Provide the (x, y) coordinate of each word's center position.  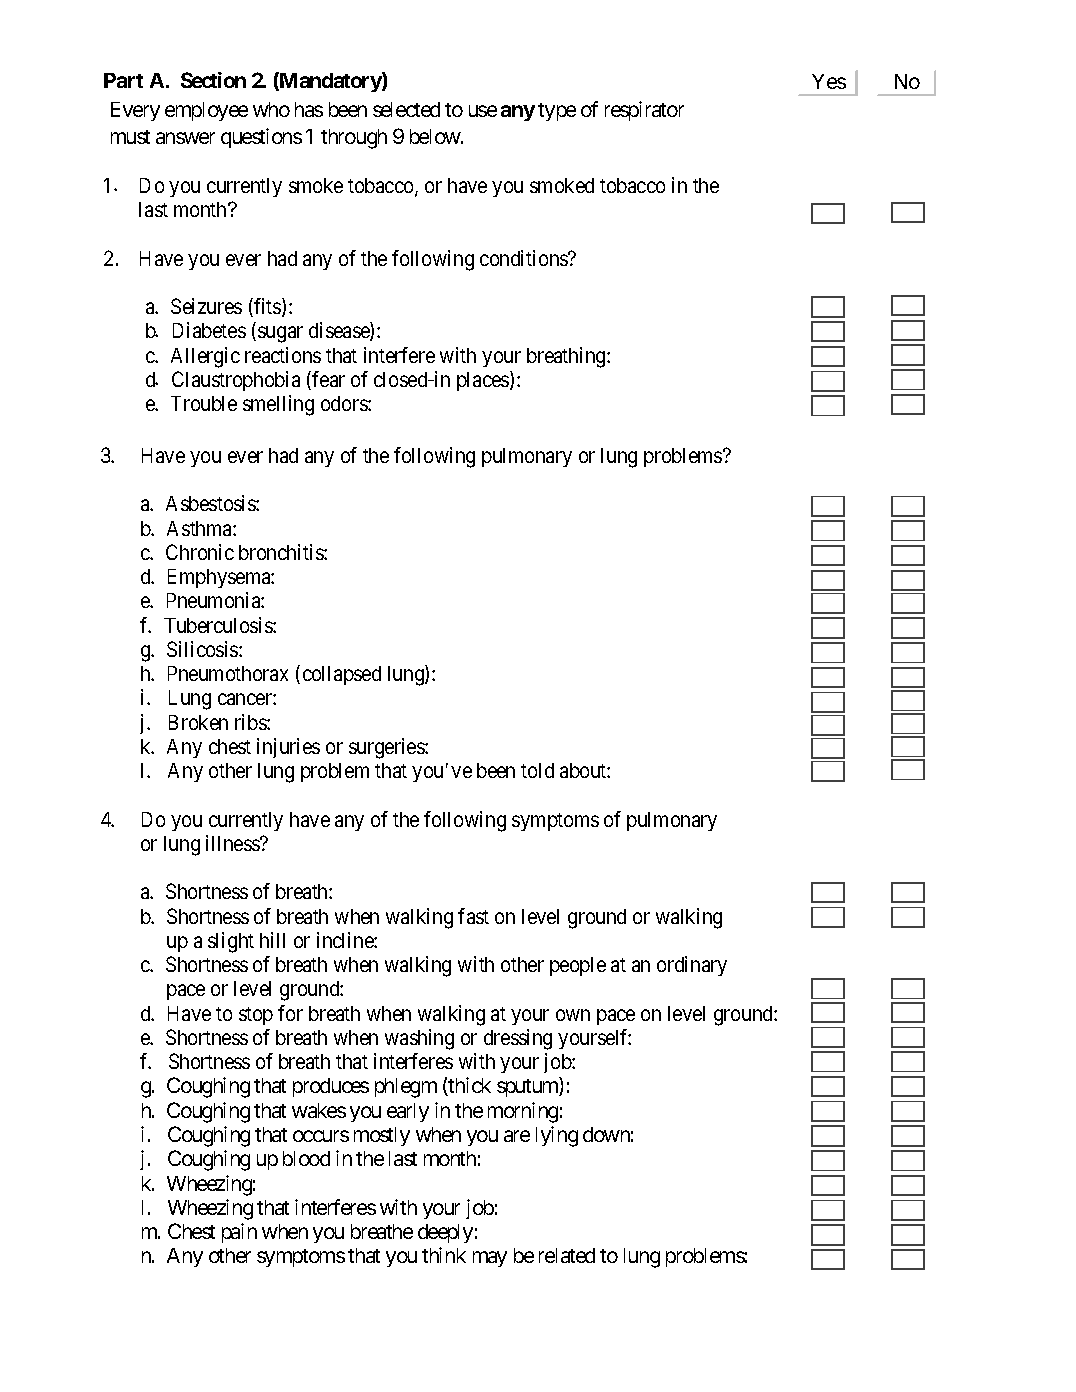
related (567, 1255)
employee (206, 111)
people (578, 966)
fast (473, 916)
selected (406, 109)
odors (345, 403)
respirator (644, 111)
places (484, 381)
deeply (445, 1233)
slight (231, 942)
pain (239, 1233)
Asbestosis (211, 503)
